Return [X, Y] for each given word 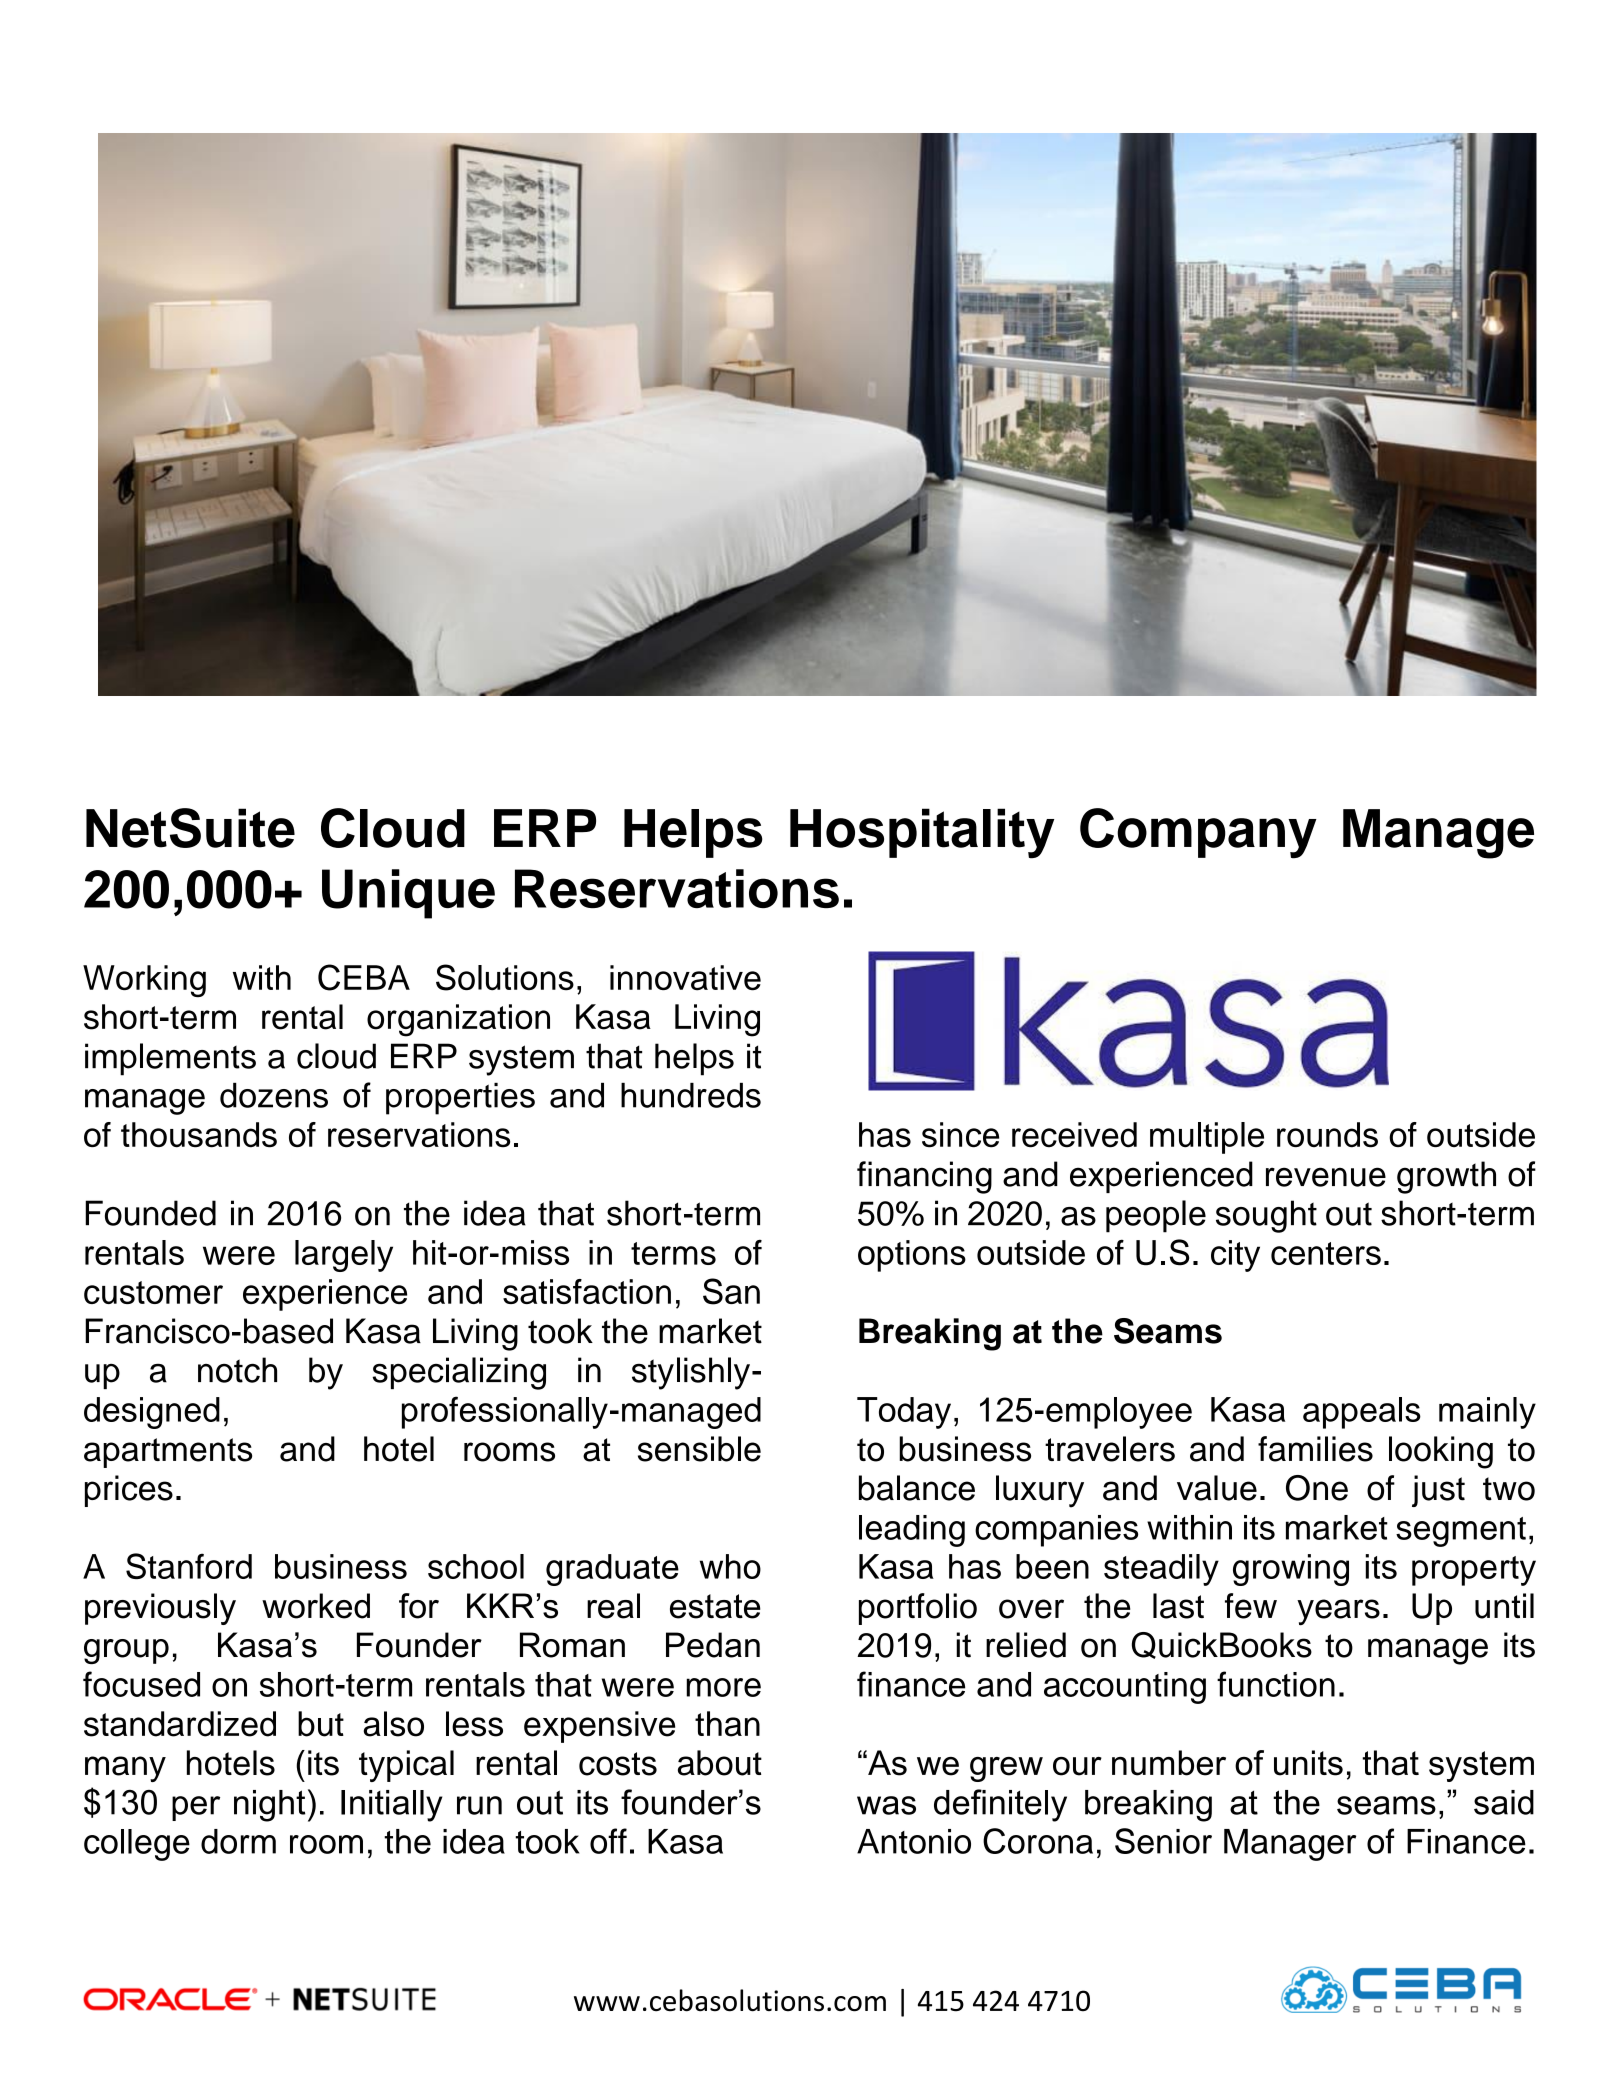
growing [1291, 1570]
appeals [1362, 1413]
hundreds [691, 1095]
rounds [1327, 1135]
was [886, 1805]
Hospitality [922, 833]
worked [316, 1606]
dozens [274, 1095]
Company [1198, 833]
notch [237, 1370]
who [730, 1566]
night [269, 1806]
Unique [408, 894]
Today [904, 1413]
